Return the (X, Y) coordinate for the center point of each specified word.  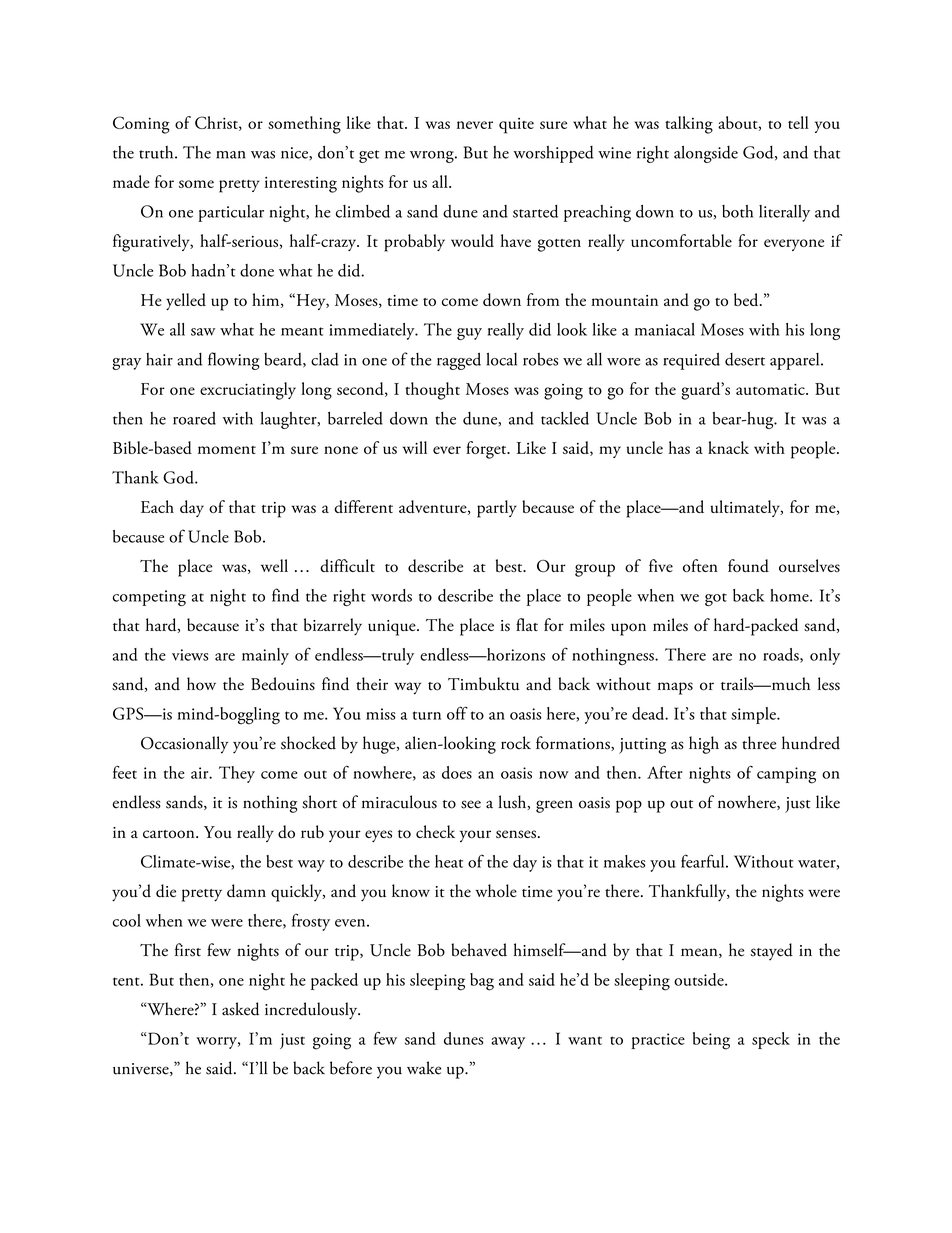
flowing (234, 361)
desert (745, 359)
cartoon (170, 834)
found (748, 565)
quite (516, 126)
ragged (459, 361)
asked (240, 1009)
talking (689, 125)
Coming (141, 125)
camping (786, 775)
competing (149, 598)
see (471, 804)
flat (527, 624)
